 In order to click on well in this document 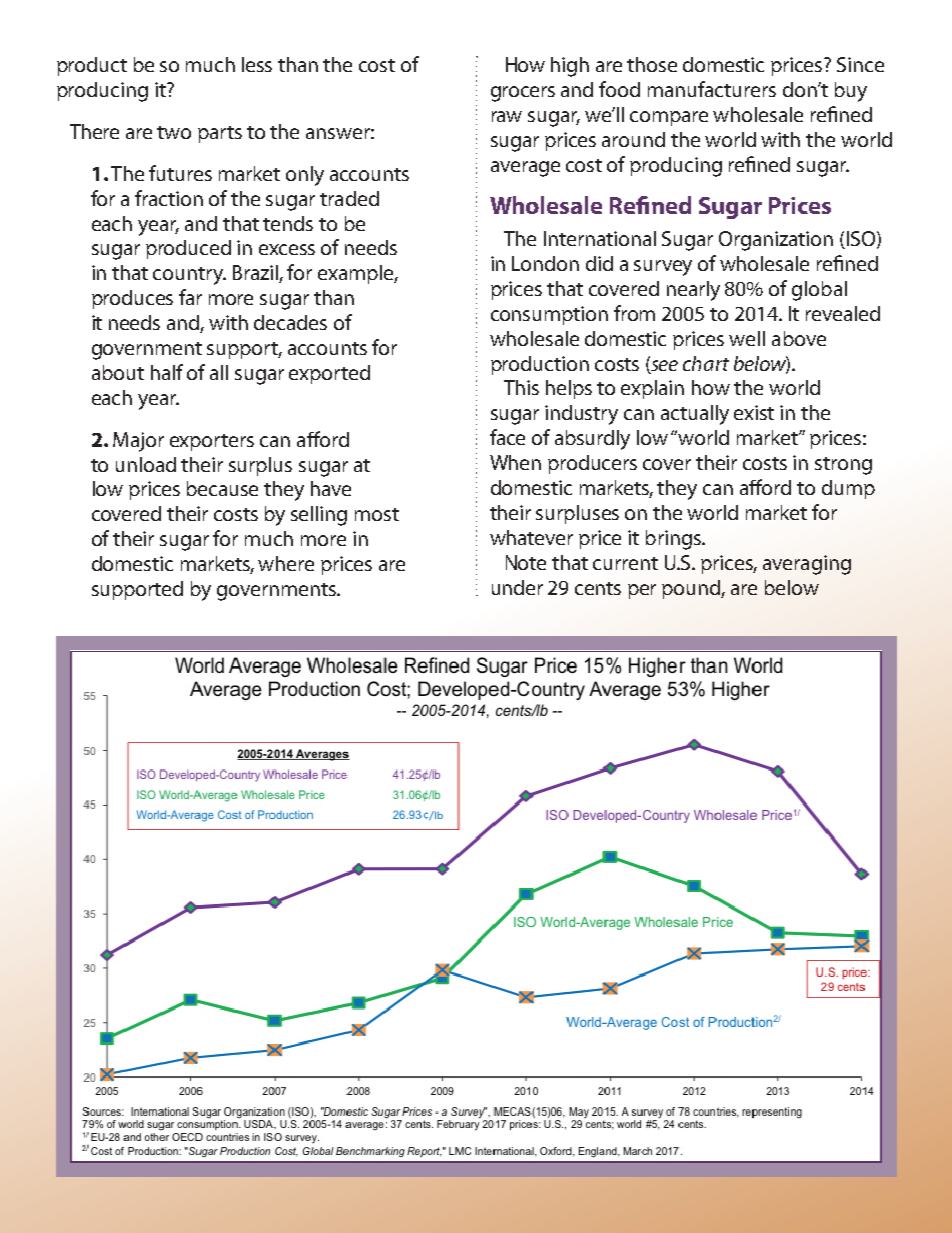, I will do `click(747, 338)`.
